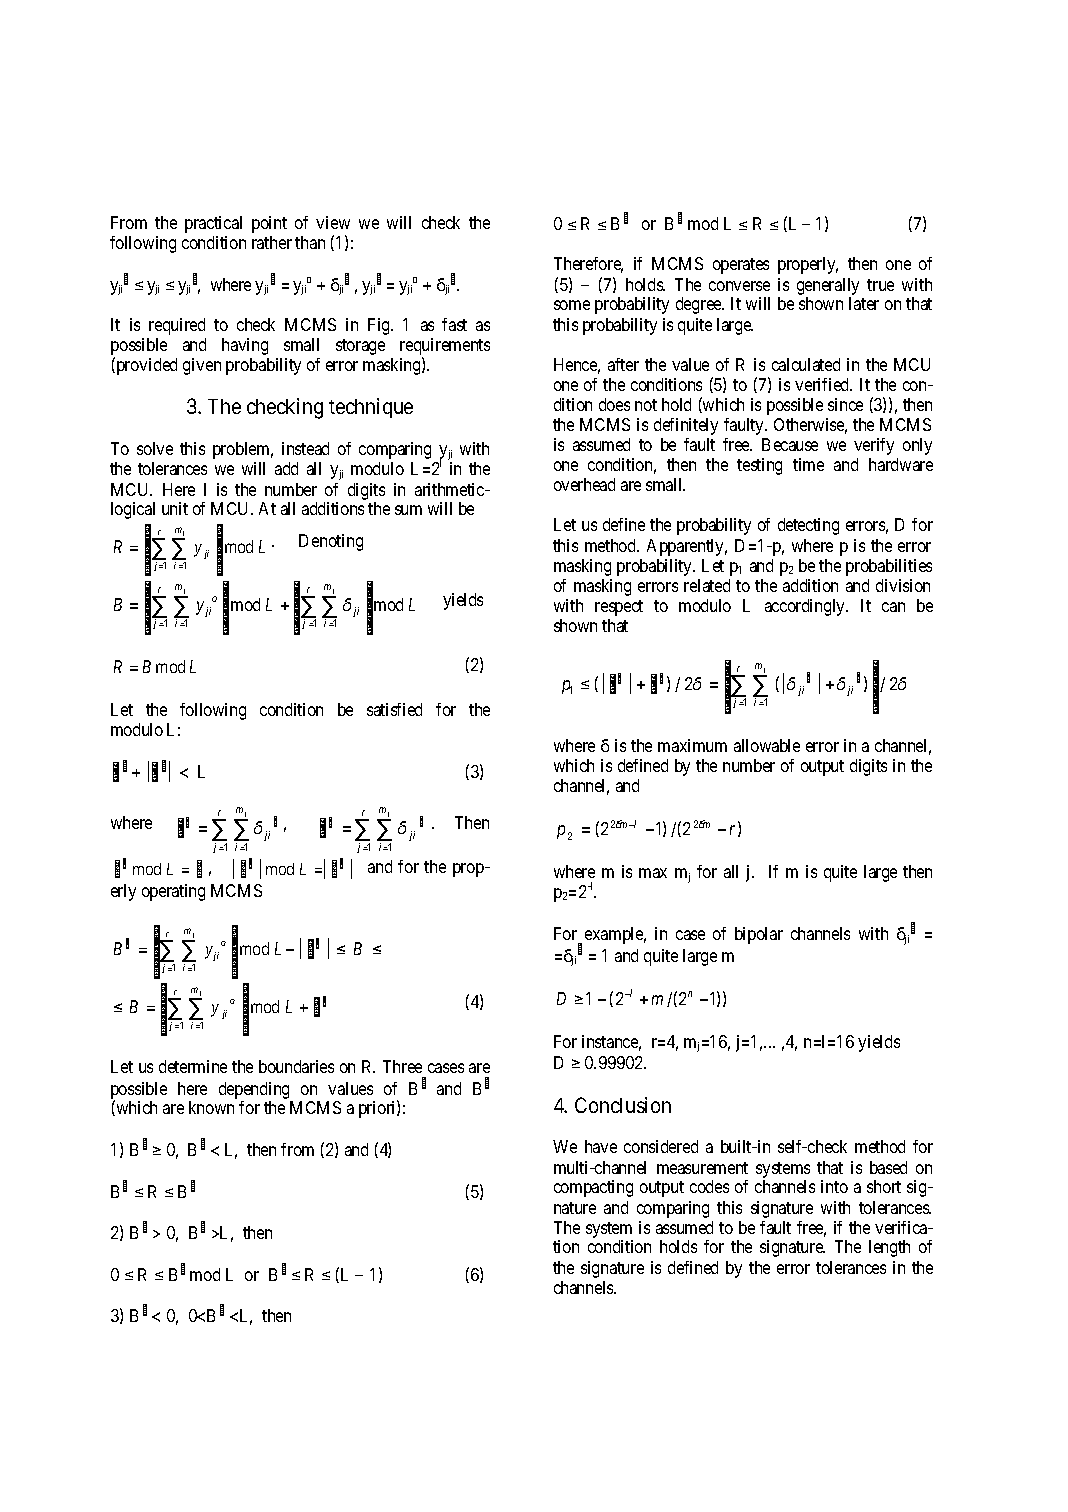 This screenshot has width=1068, height=1512. What do you see at coordinates (834, 1186) in the screenshot?
I see `into` at bounding box center [834, 1186].
